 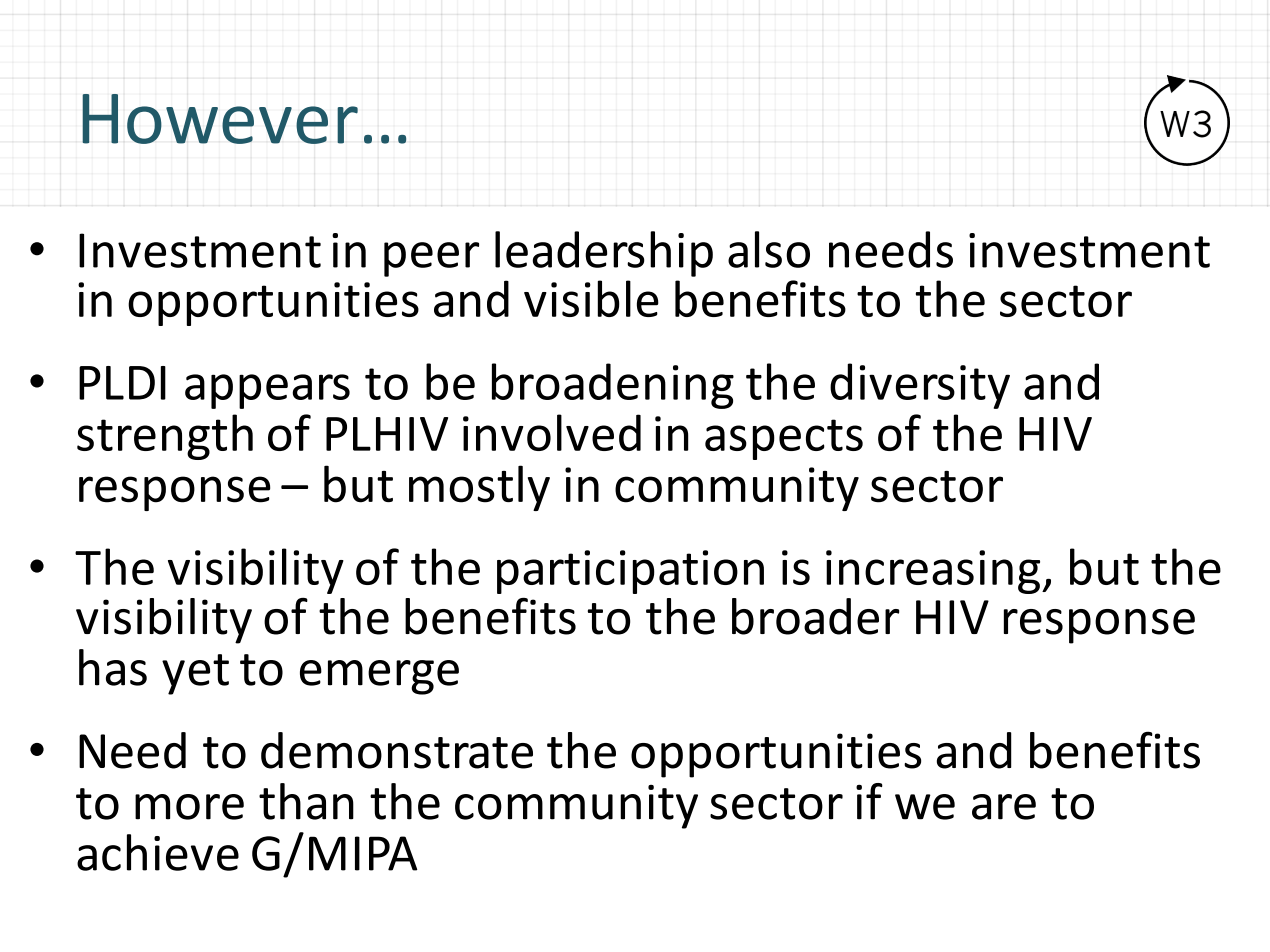 What do you see at coordinates (267, 391) in the page?
I see `appears` at bounding box center [267, 391].
